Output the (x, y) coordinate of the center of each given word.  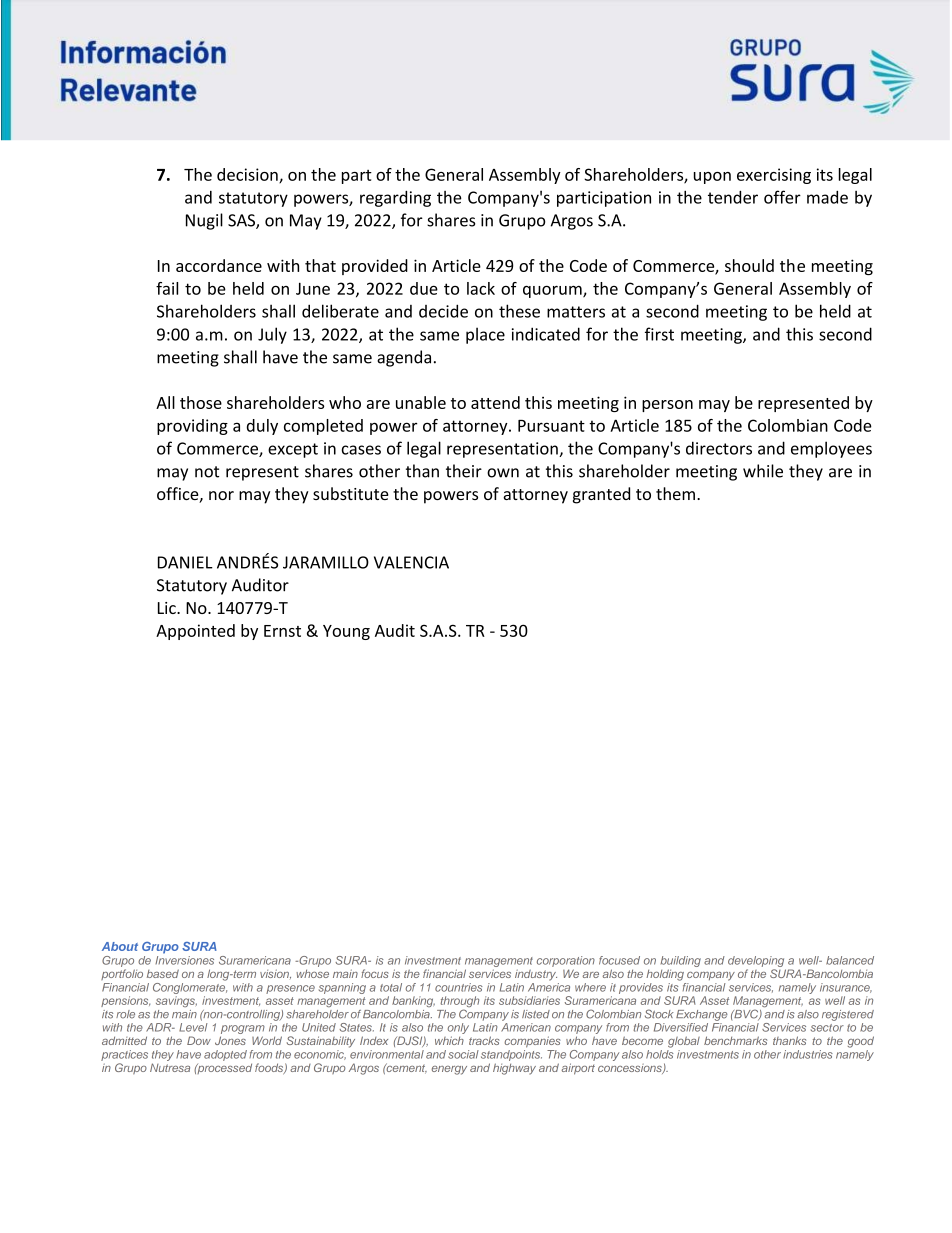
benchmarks (735, 1040)
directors (719, 448)
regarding (395, 199)
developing (757, 963)
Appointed (195, 632)
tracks (484, 1040)
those (201, 402)
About (120, 946)
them (675, 493)
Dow (199, 1040)
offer (782, 197)
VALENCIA (411, 562)
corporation (566, 961)
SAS (242, 221)
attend (495, 402)
